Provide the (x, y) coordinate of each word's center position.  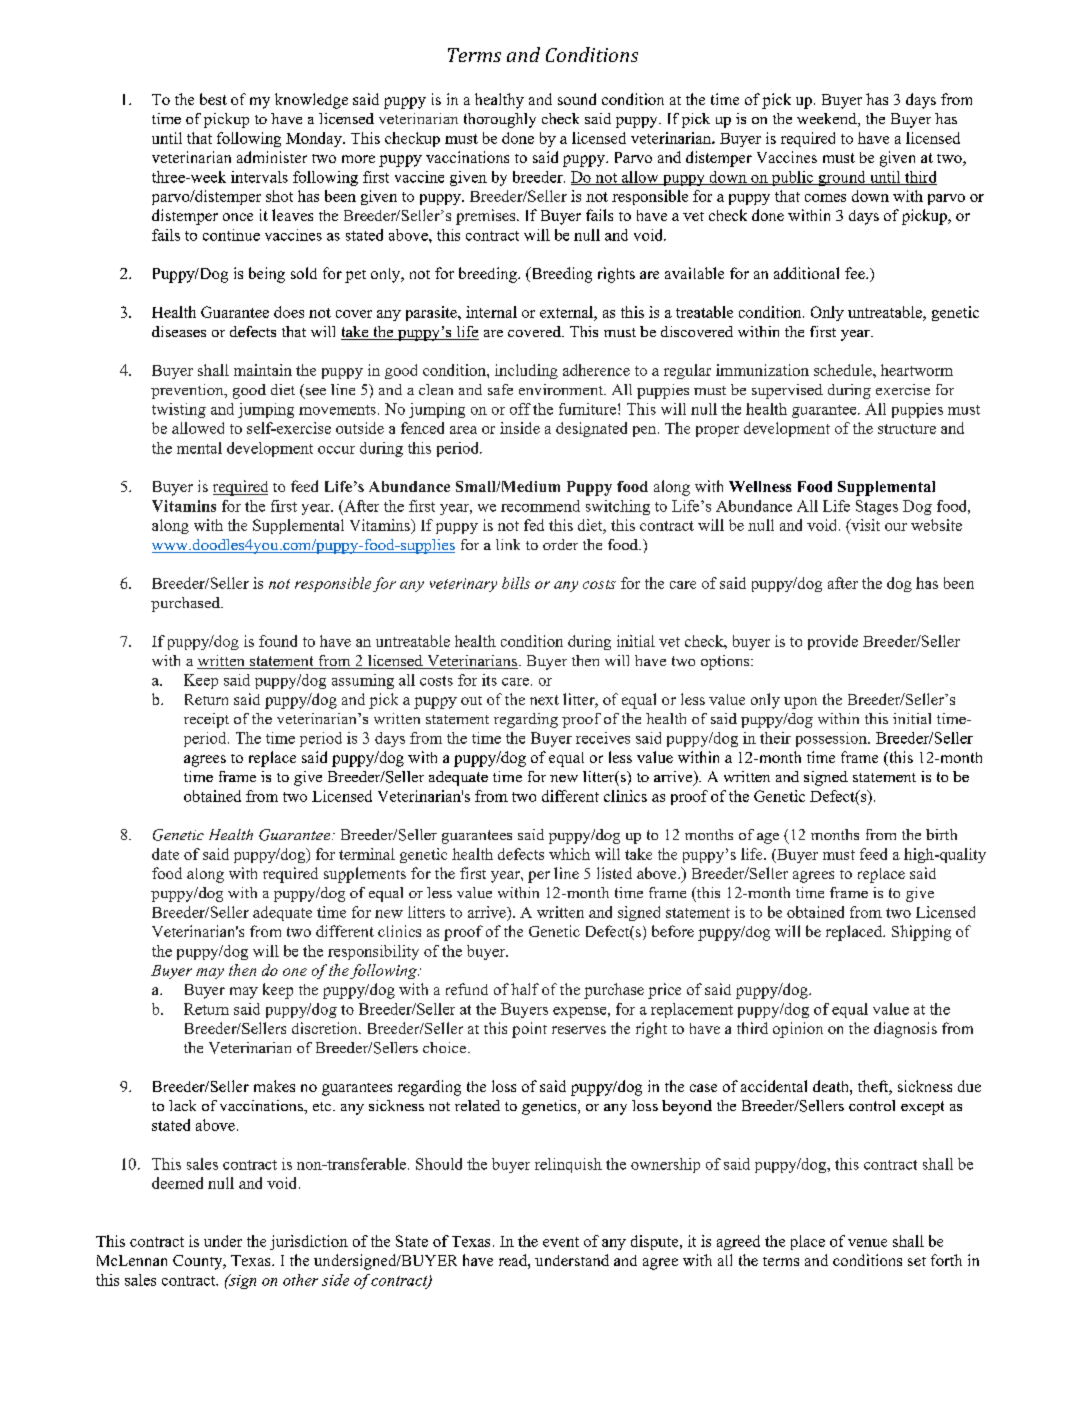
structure (907, 429)
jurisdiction (309, 1242)
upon (800, 703)
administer (272, 157)
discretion (326, 1028)
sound (577, 99)
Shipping (921, 933)
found (278, 641)
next (544, 700)
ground (842, 178)
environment (562, 389)
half (525, 989)
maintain (263, 370)
